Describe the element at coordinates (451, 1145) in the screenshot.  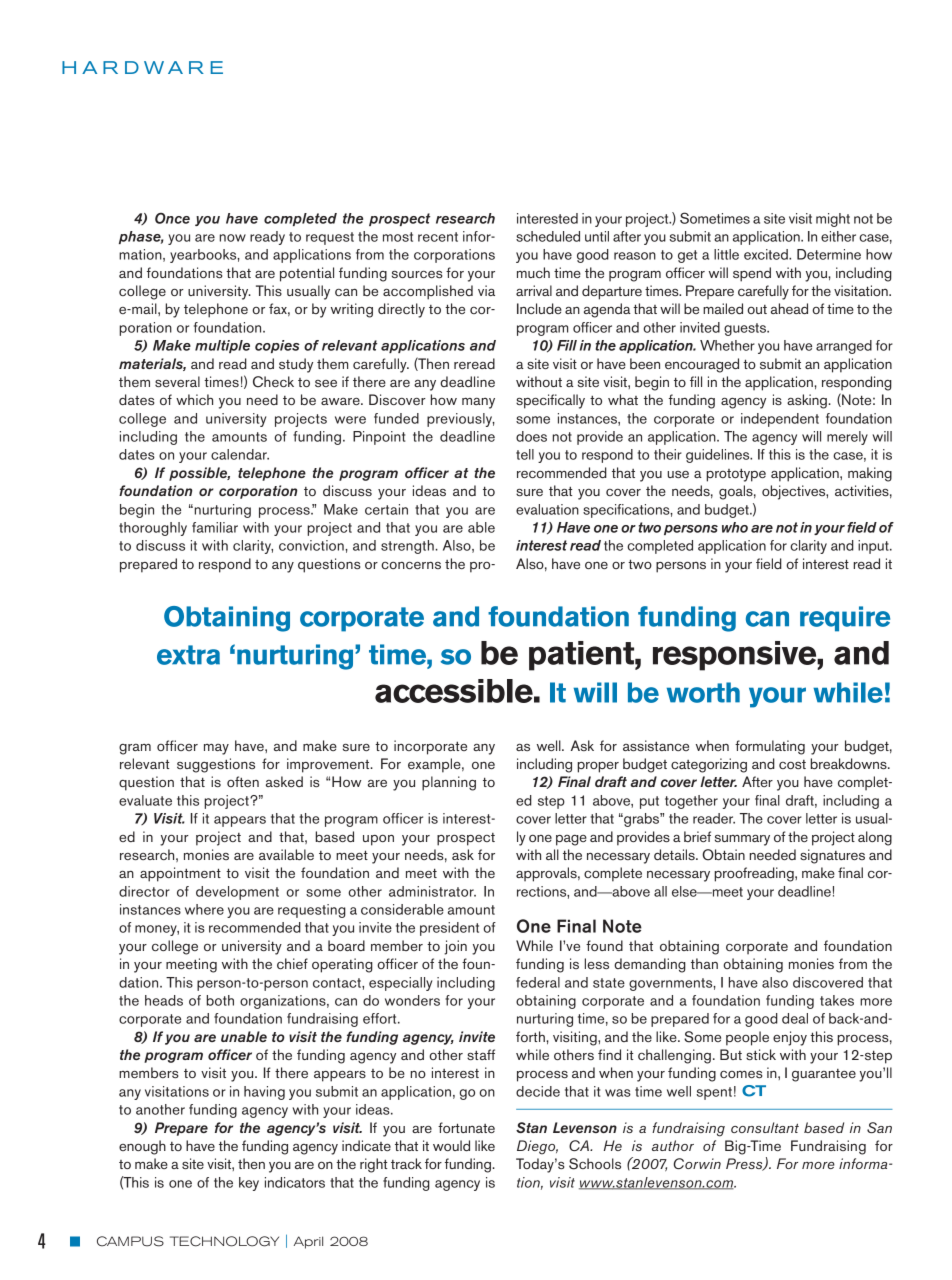
I see `would` at that location.
